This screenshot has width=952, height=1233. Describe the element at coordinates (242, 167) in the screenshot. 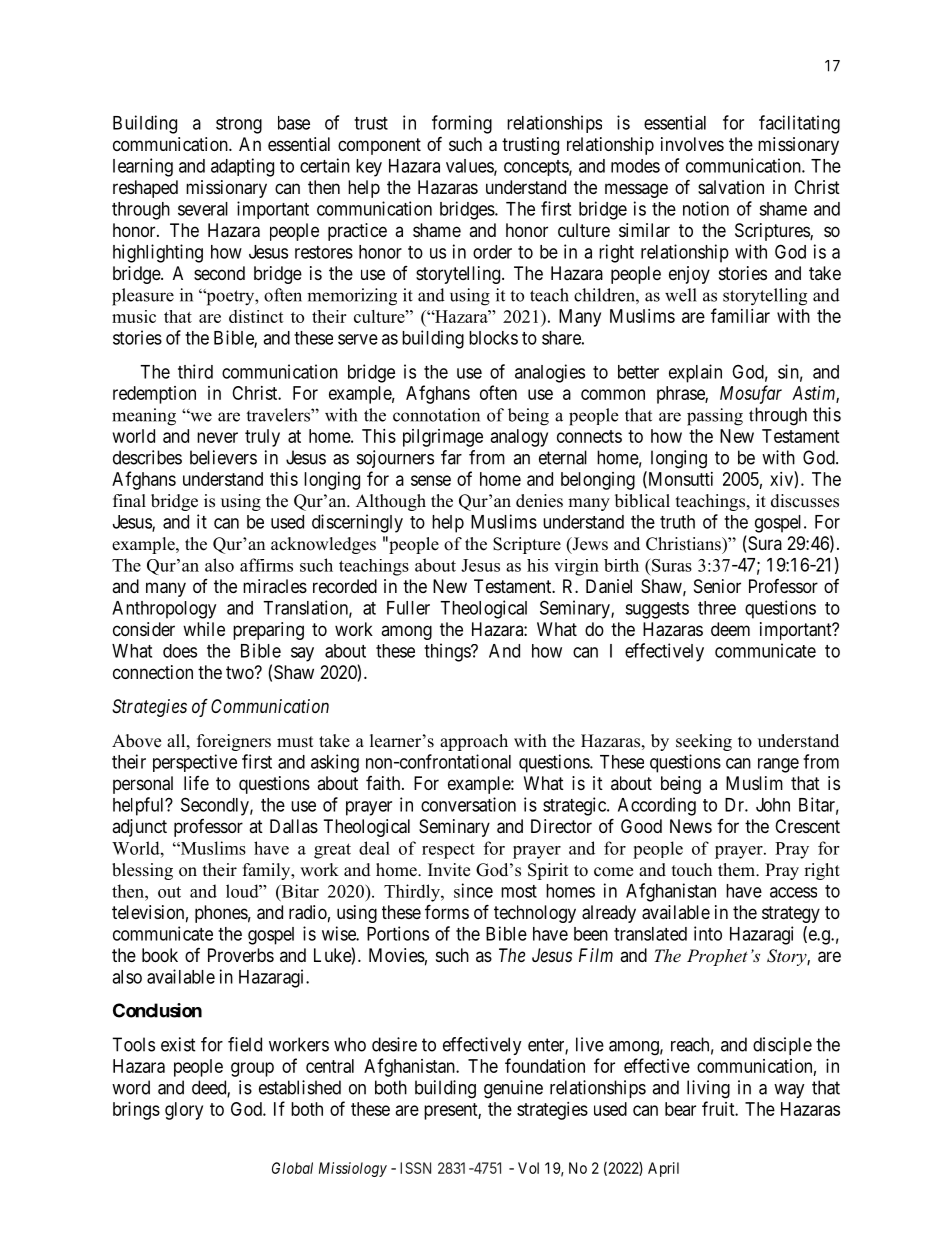

I see `adapting` at that location.
